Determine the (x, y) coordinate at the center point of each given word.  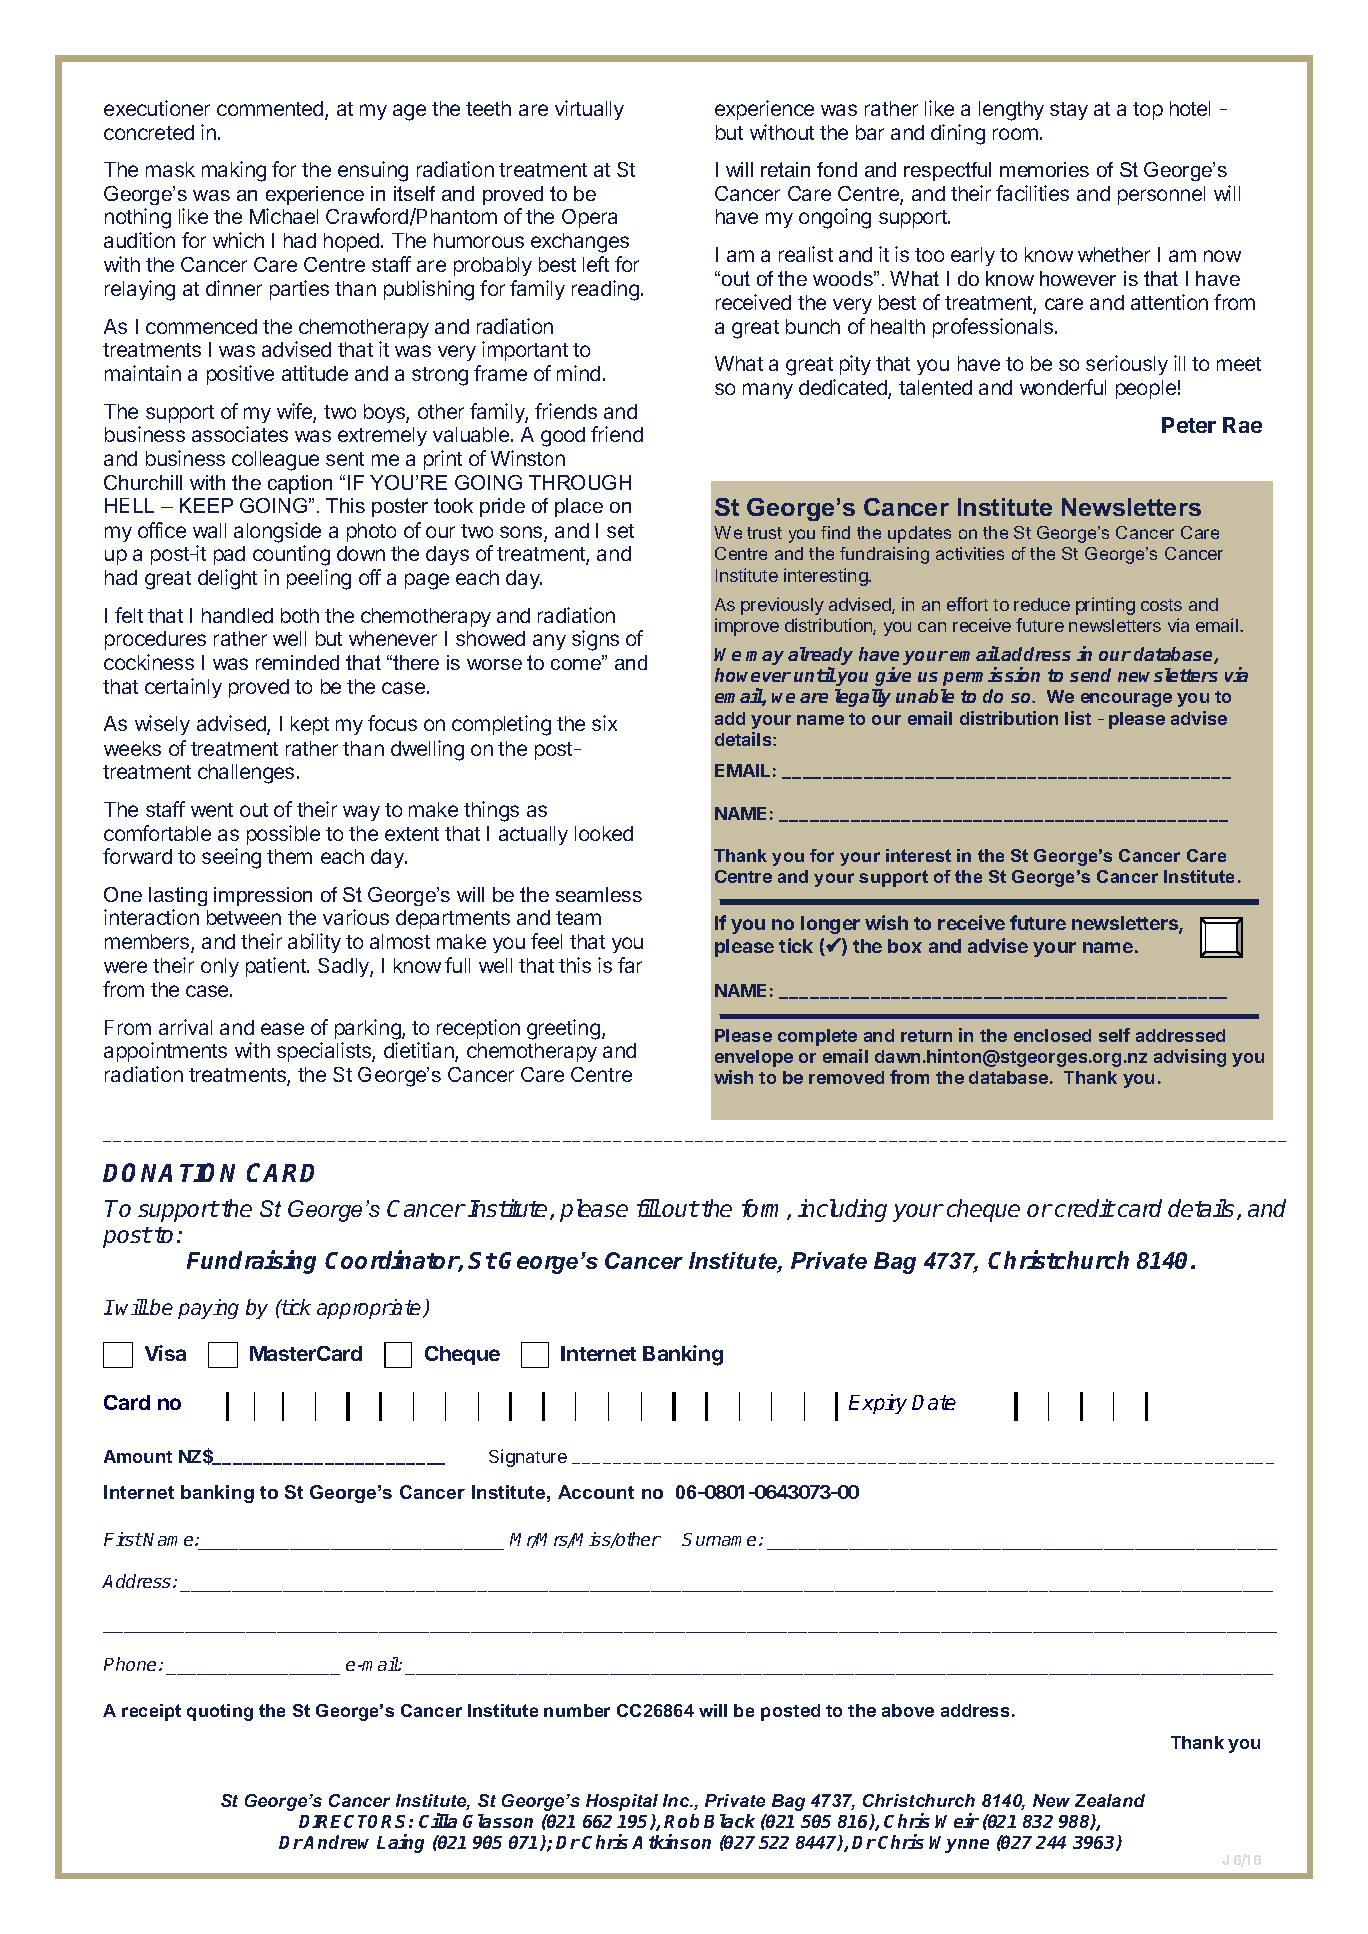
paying (208, 1309)
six (604, 723)
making (234, 171)
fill (648, 1208)
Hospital (622, 1802)
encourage (1126, 700)
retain (785, 169)
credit (1084, 1208)
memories (1044, 169)
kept (310, 725)
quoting (220, 1712)
